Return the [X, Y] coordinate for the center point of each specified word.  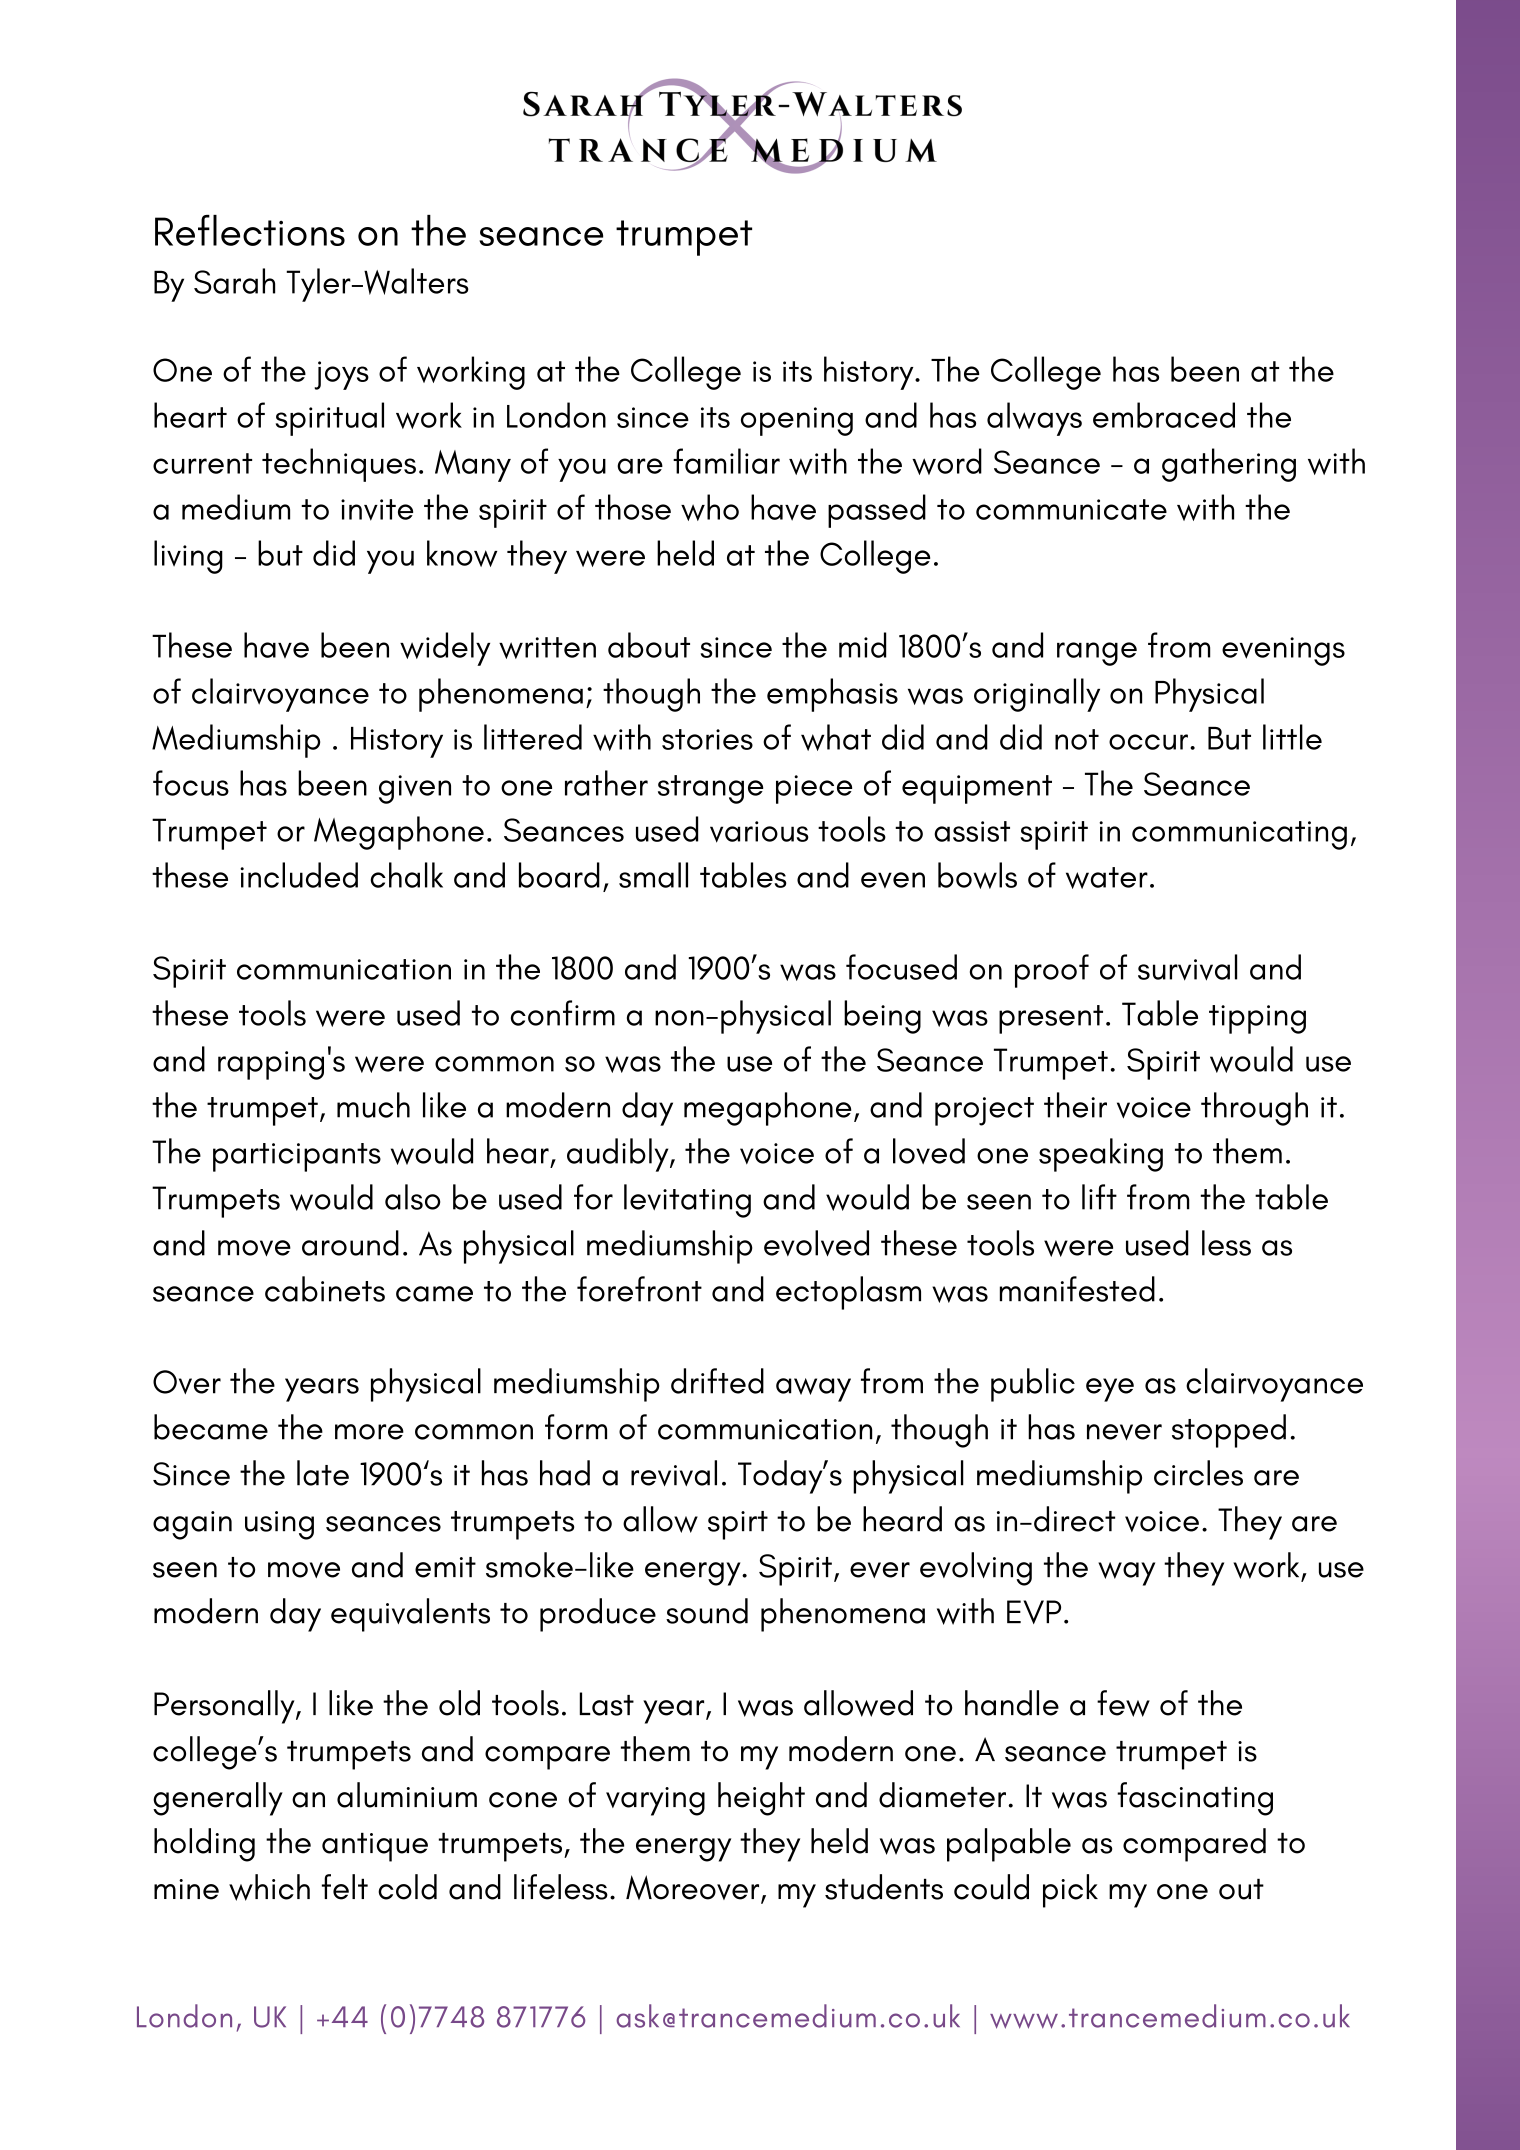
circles [1198, 1473]
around [350, 1243]
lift [1099, 1197]
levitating [687, 1201]
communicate [1071, 509]
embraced [1164, 415]
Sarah [234, 281]
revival [674, 1473]
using [279, 1525]
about [649, 645]
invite [377, 510]
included [299, 875]
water [1107, 878]
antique [375, 1847]
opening [797, 421]
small [653, 875]
